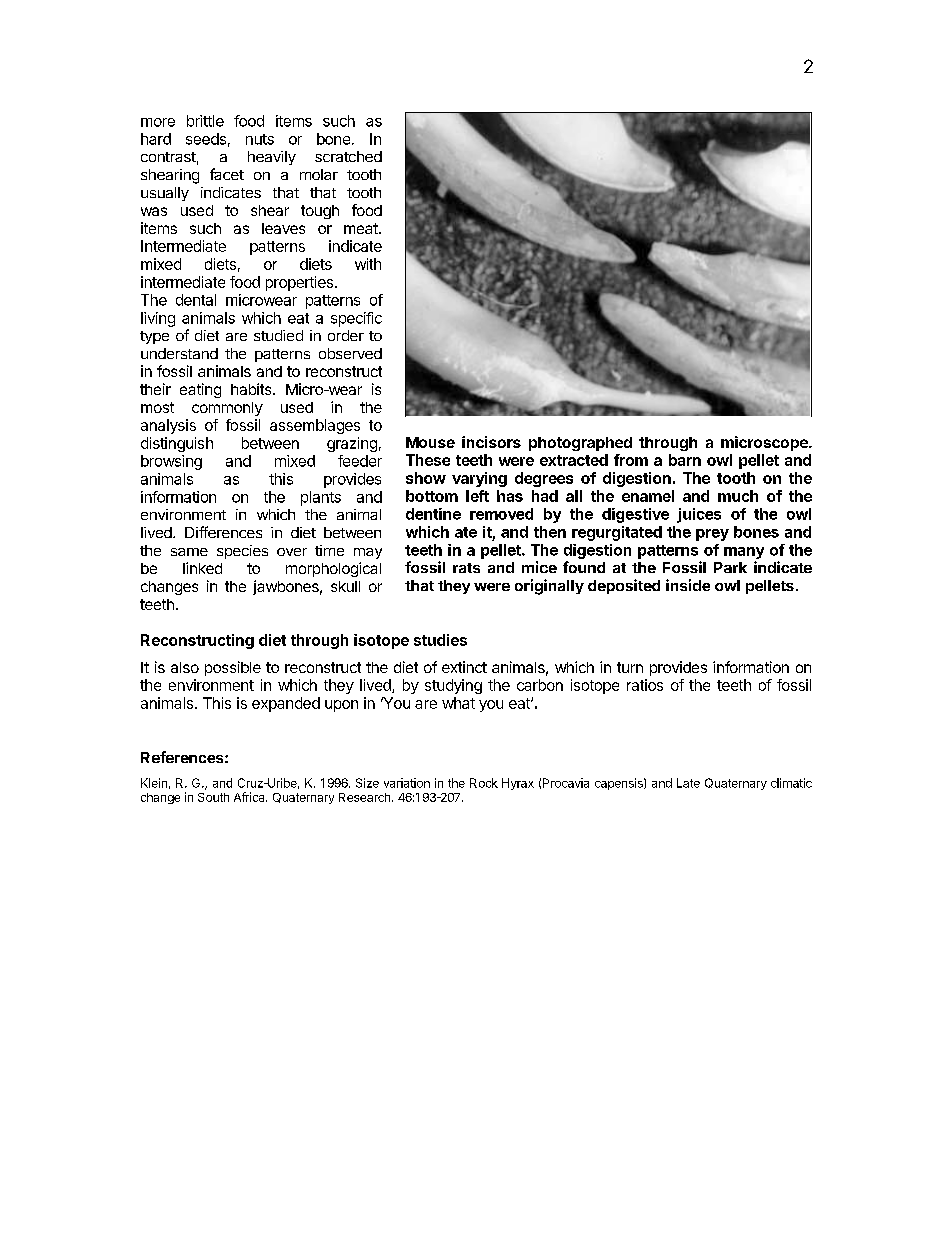 Image resolution: width=952 pixels, height=1233 pixels. Describe the element at coordinates (580, 444) in the screenshot. I see `photographed` at that location.
